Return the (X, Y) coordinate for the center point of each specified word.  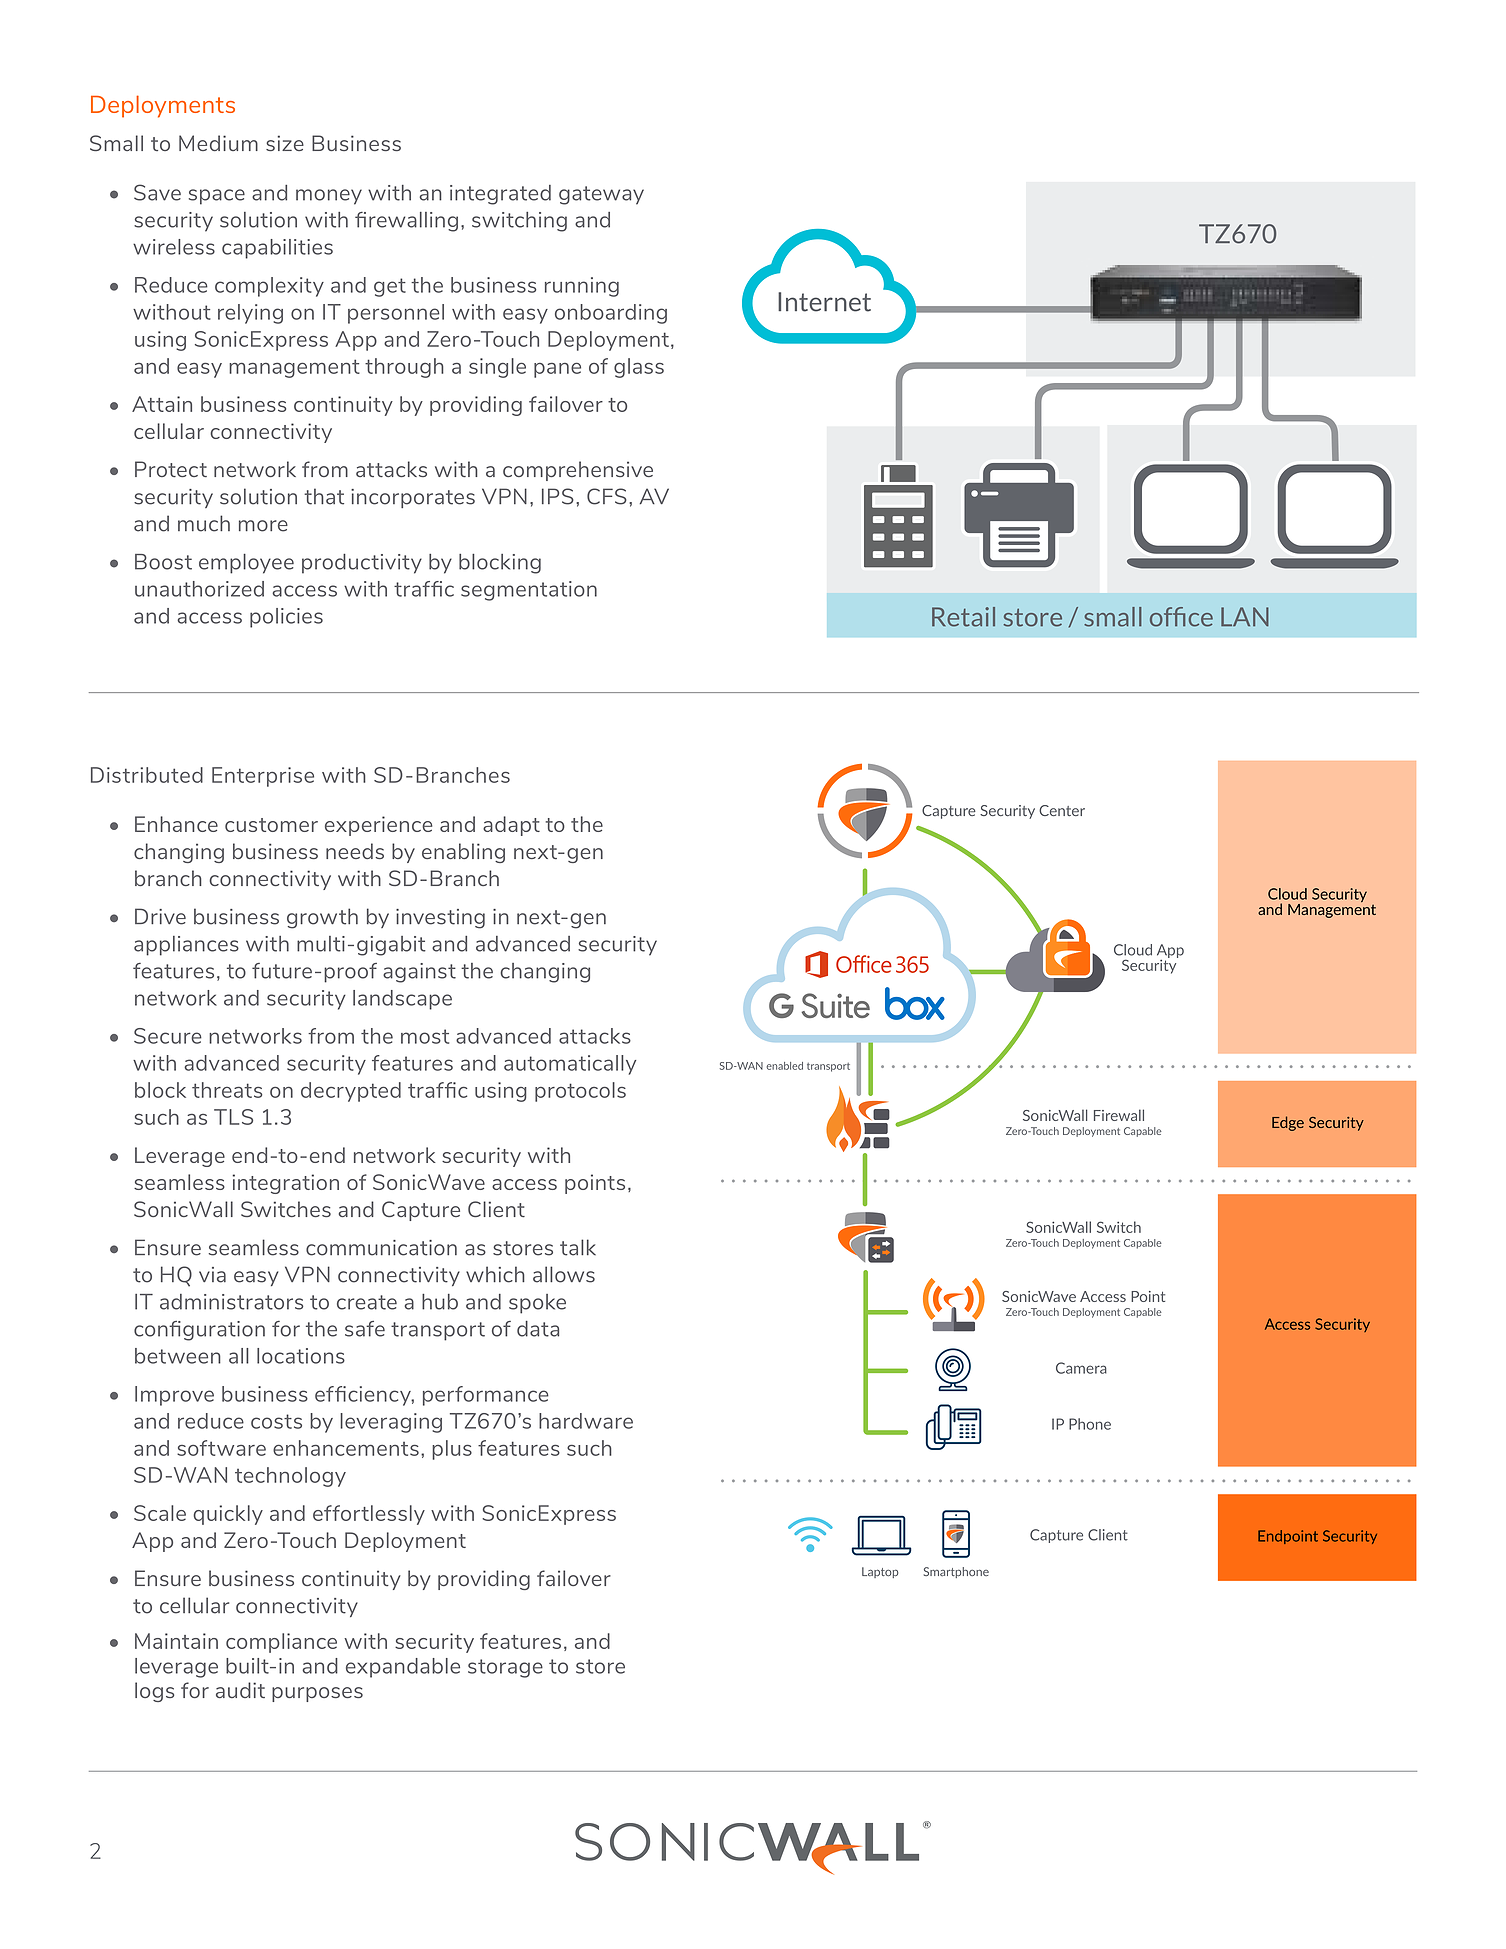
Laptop (880, 1572)
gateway (601, 195)
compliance (281, 1643)
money (329, 197)
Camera (1081, 1368)
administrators (232, 1302)
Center (1062, 810)
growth (322, 918)
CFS (607, 496)
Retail (963, 617)
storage (505, 1668)
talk (578, 1247)
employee (246, 564)
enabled (784, 1066)
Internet (824, 302)
